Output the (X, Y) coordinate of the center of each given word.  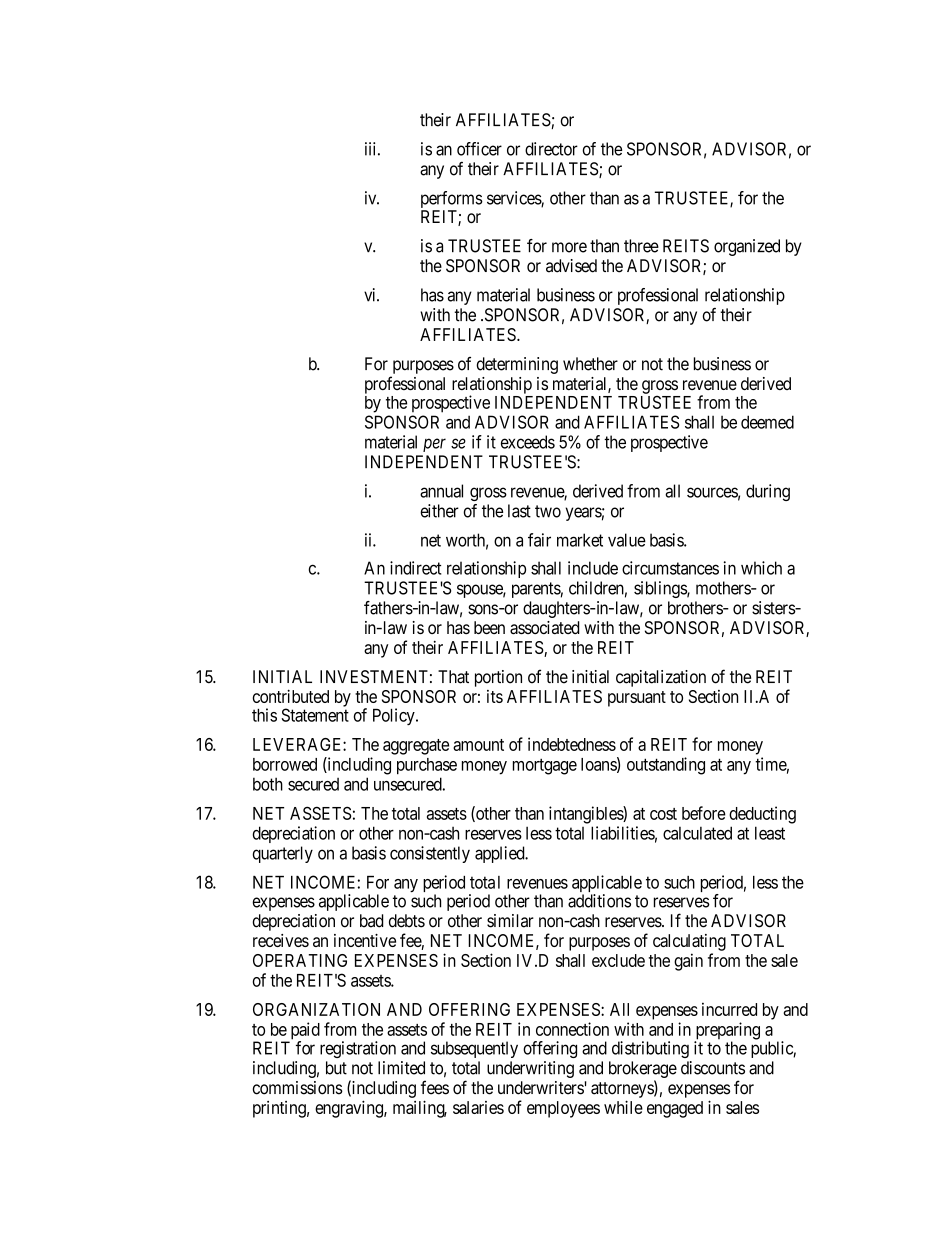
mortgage (545, 766)
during (768, 492)
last (519, 511)
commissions (297, 1088)
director (551, 149)
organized (747, 247)
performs (452, 201)
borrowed (285, 764)
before (704, 813)
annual (441, 491)
